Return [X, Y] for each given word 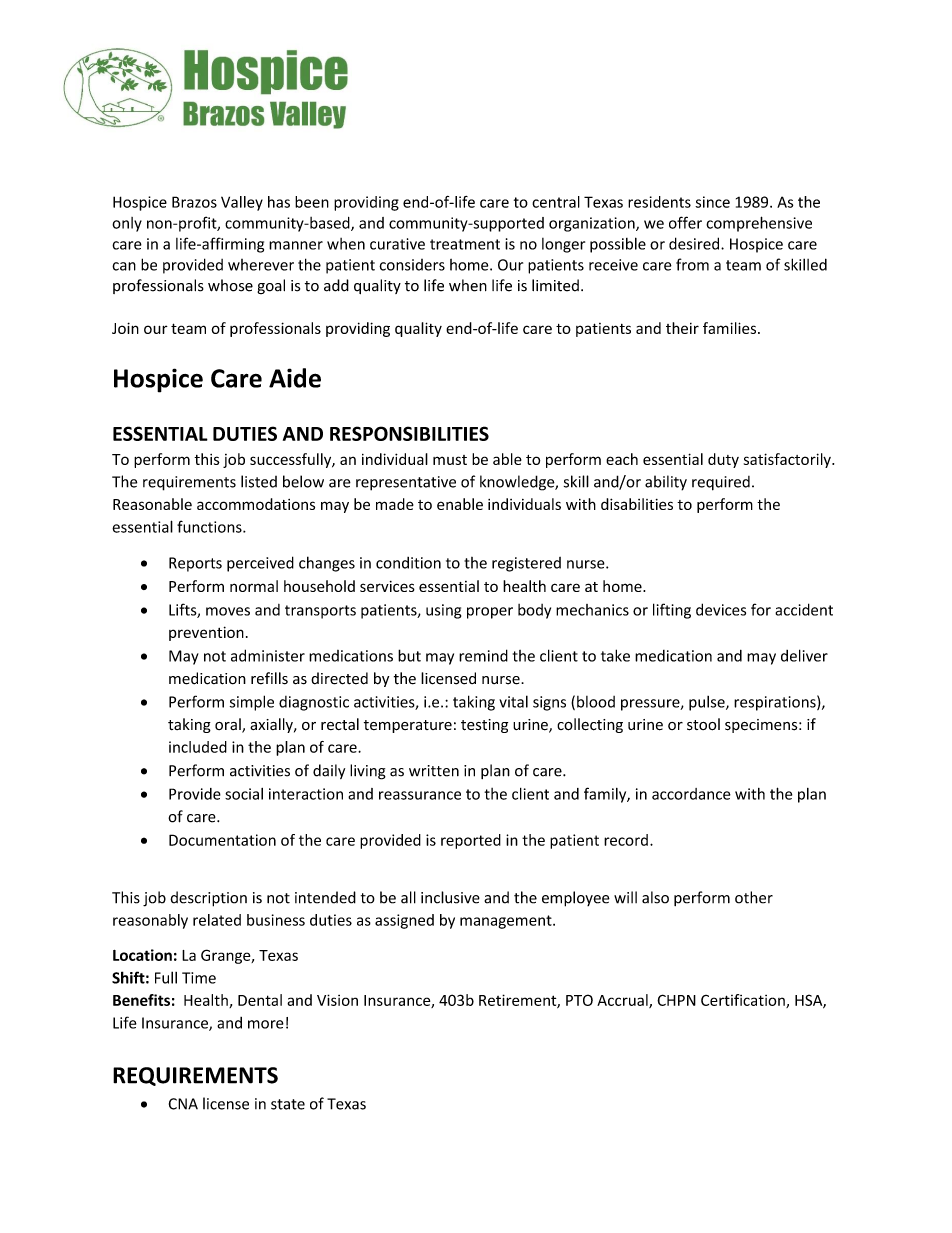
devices [721, 609]
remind [483, 655]
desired [695, 243]
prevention [206, 633]
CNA [183, 1104]
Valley [242, 203]
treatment [465, 244]
